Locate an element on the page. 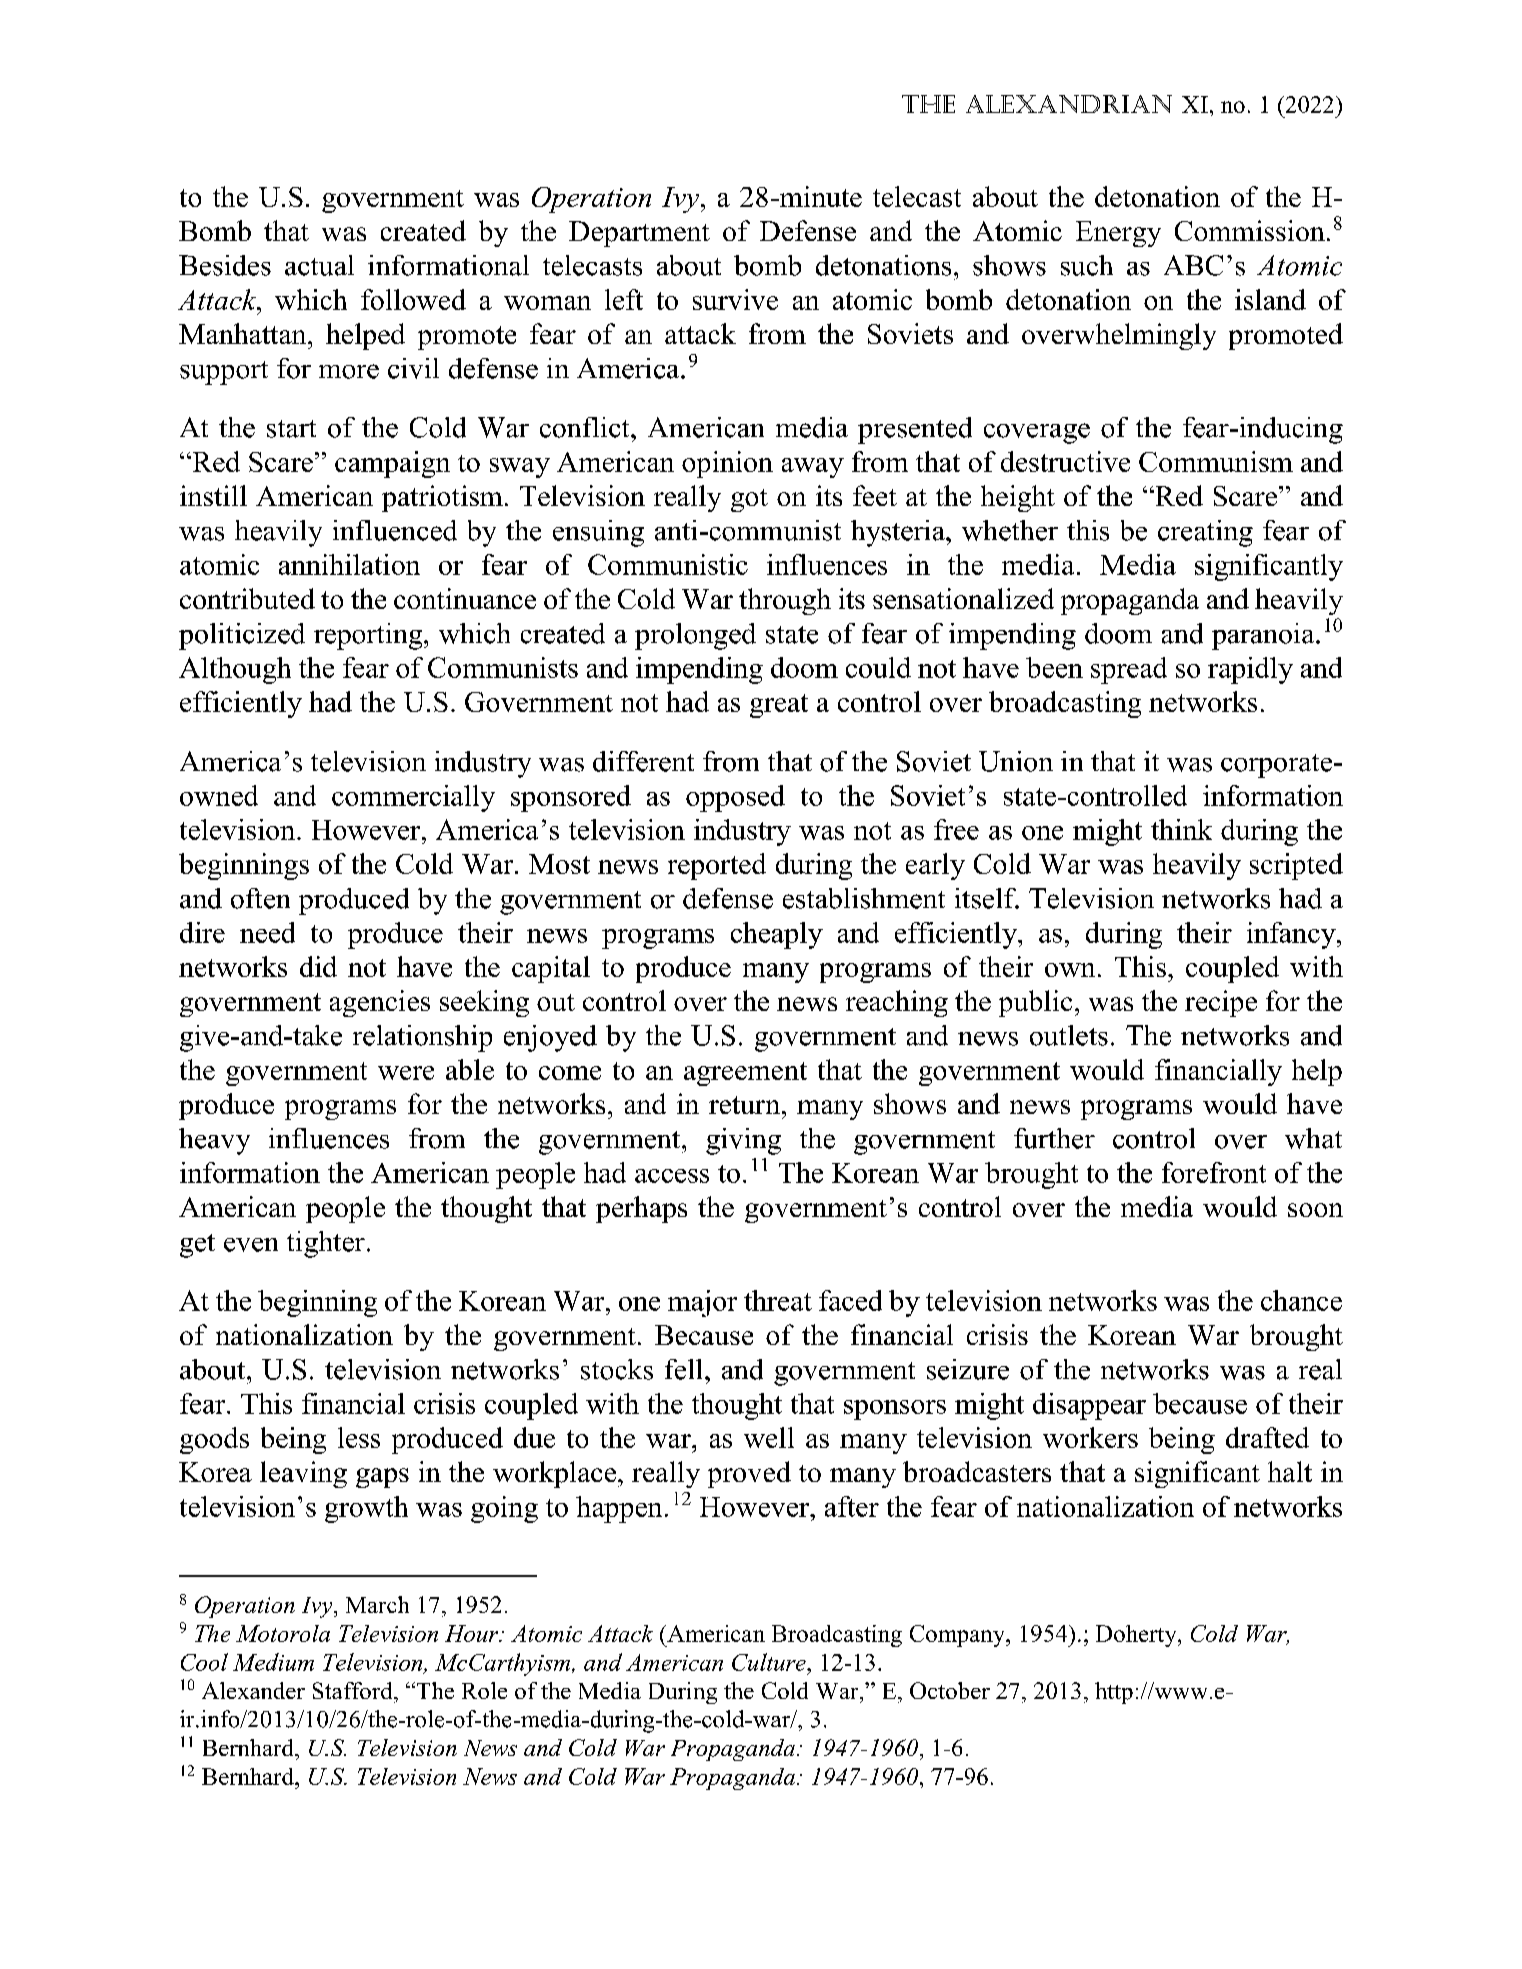 Image resolution: width=1522 pixels, height=1969 pixels. cheaply is located at coordinates (777, 935).
